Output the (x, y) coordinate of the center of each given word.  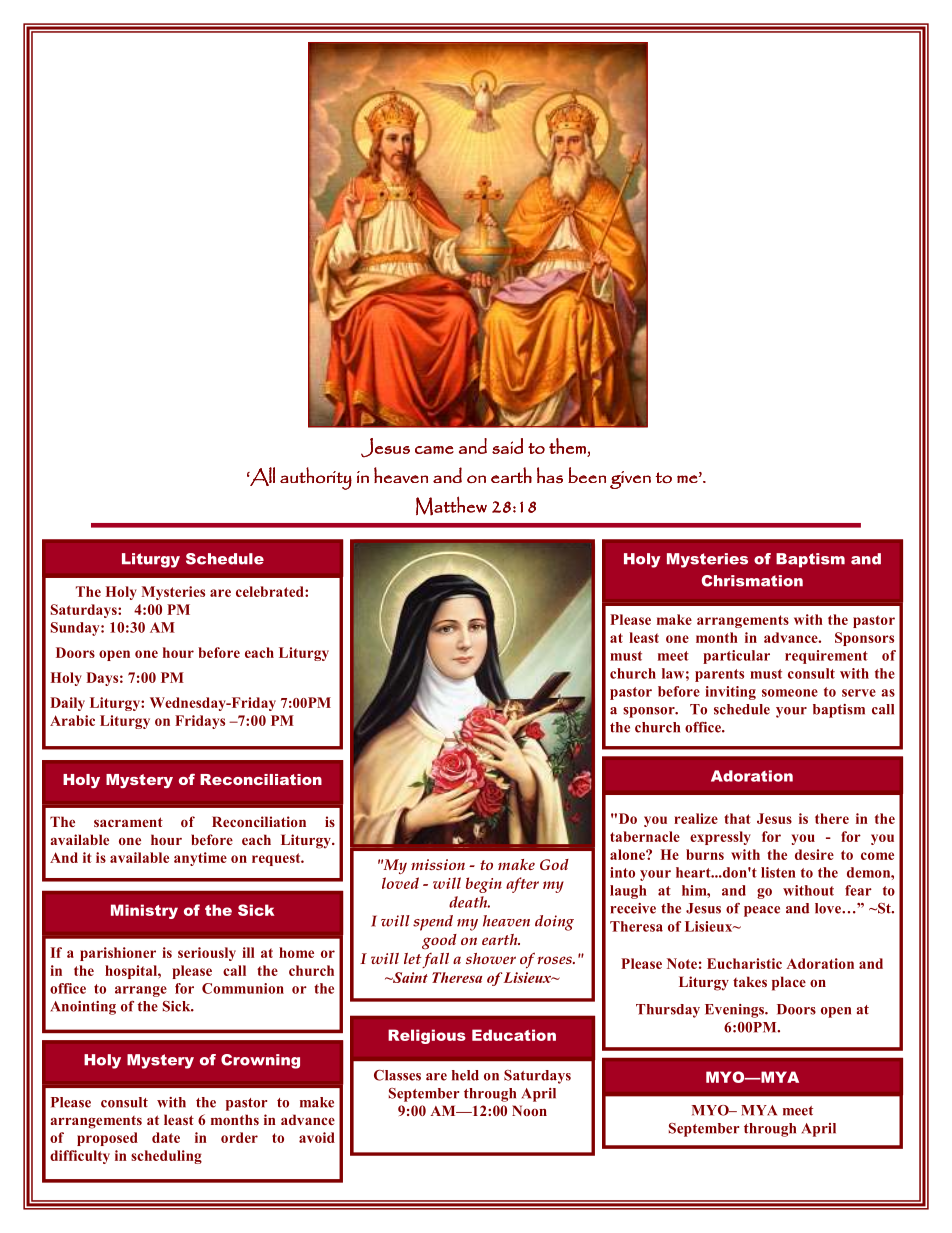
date (166, 1137)
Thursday (668, 1011)
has (550, 475)
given (630, 480)
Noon (529, 1110)
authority (316, 478)
